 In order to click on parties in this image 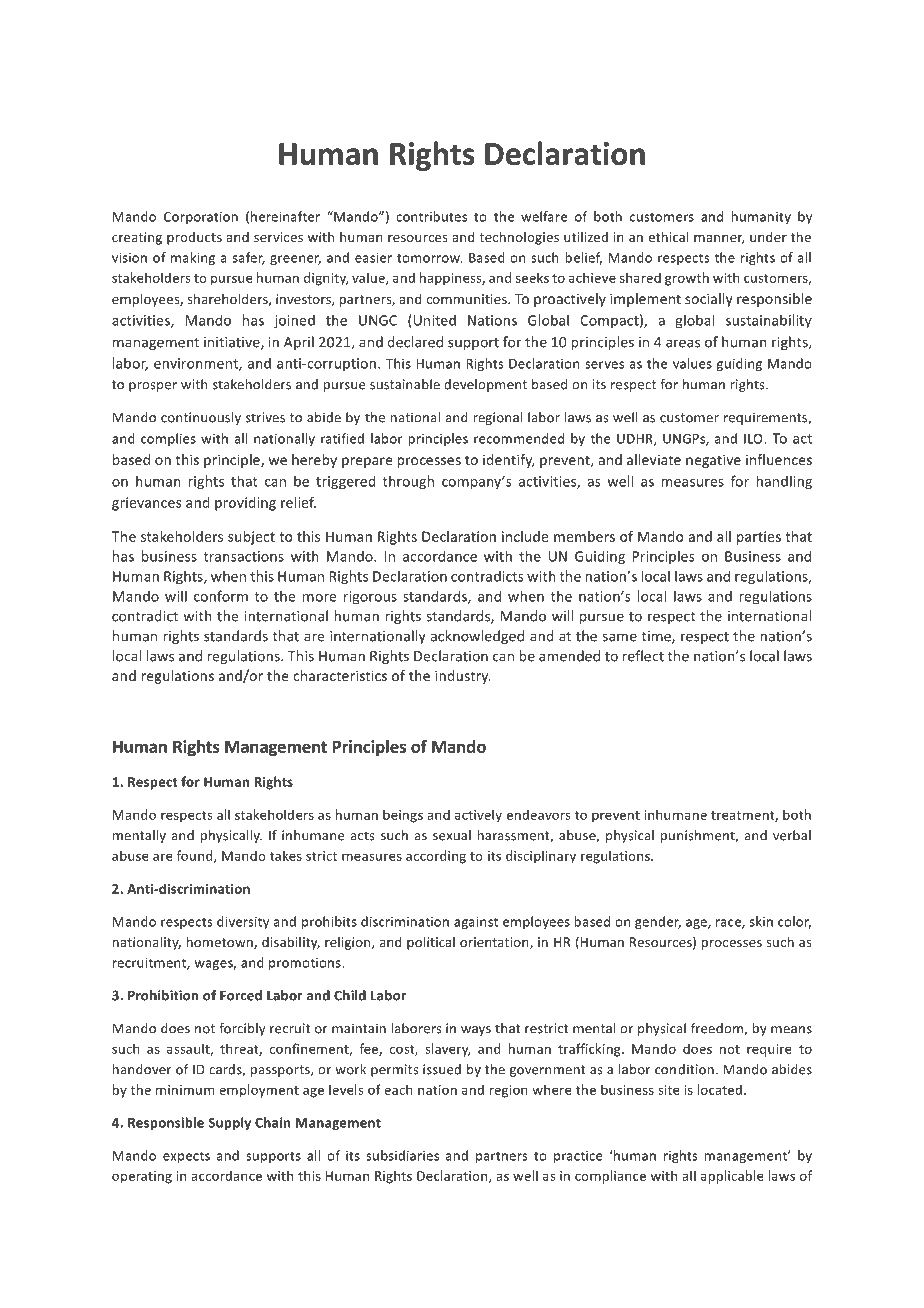, I will do `click(759, 538)`.
